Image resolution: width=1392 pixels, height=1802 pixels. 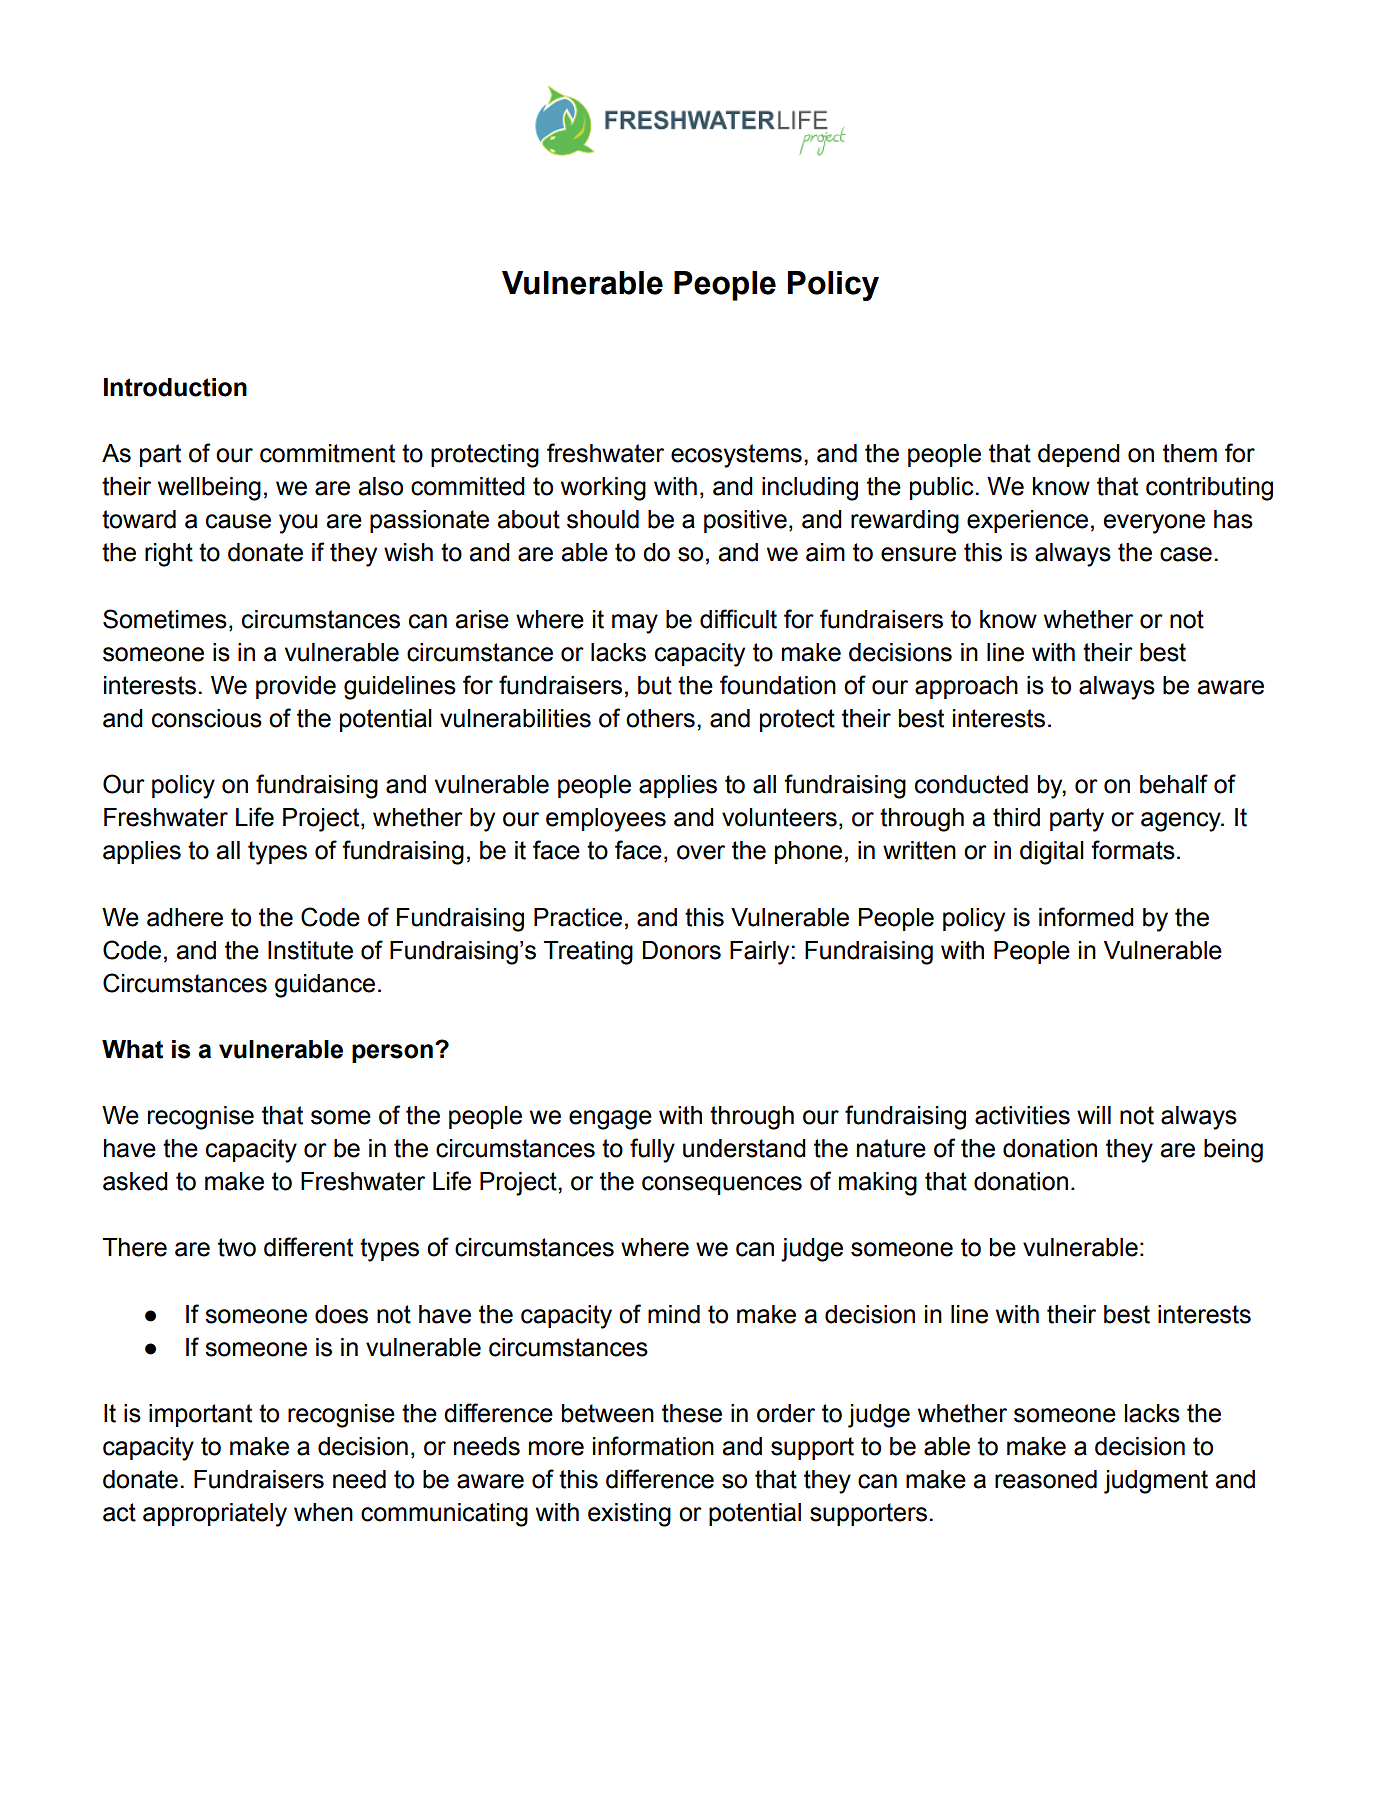 I want to click on asked, so click(x=135, y=1181).
